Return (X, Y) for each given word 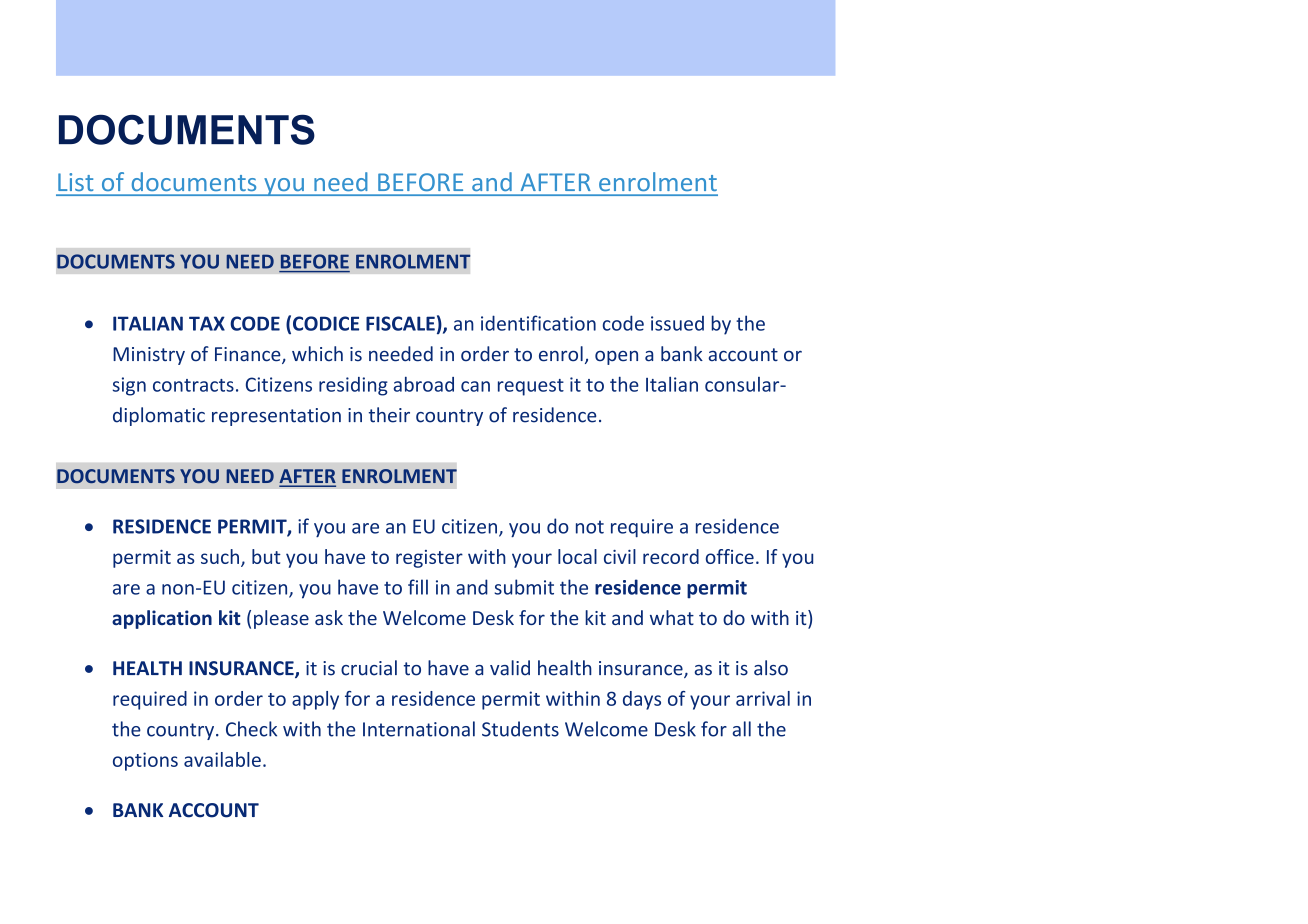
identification (538, 323)
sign (129, 386)
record (671, 556)
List (76, 182)
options (145, 761)
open (616, 357)
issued (677, 323)
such (220, 556)
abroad (424, 384)
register (429, 559)
